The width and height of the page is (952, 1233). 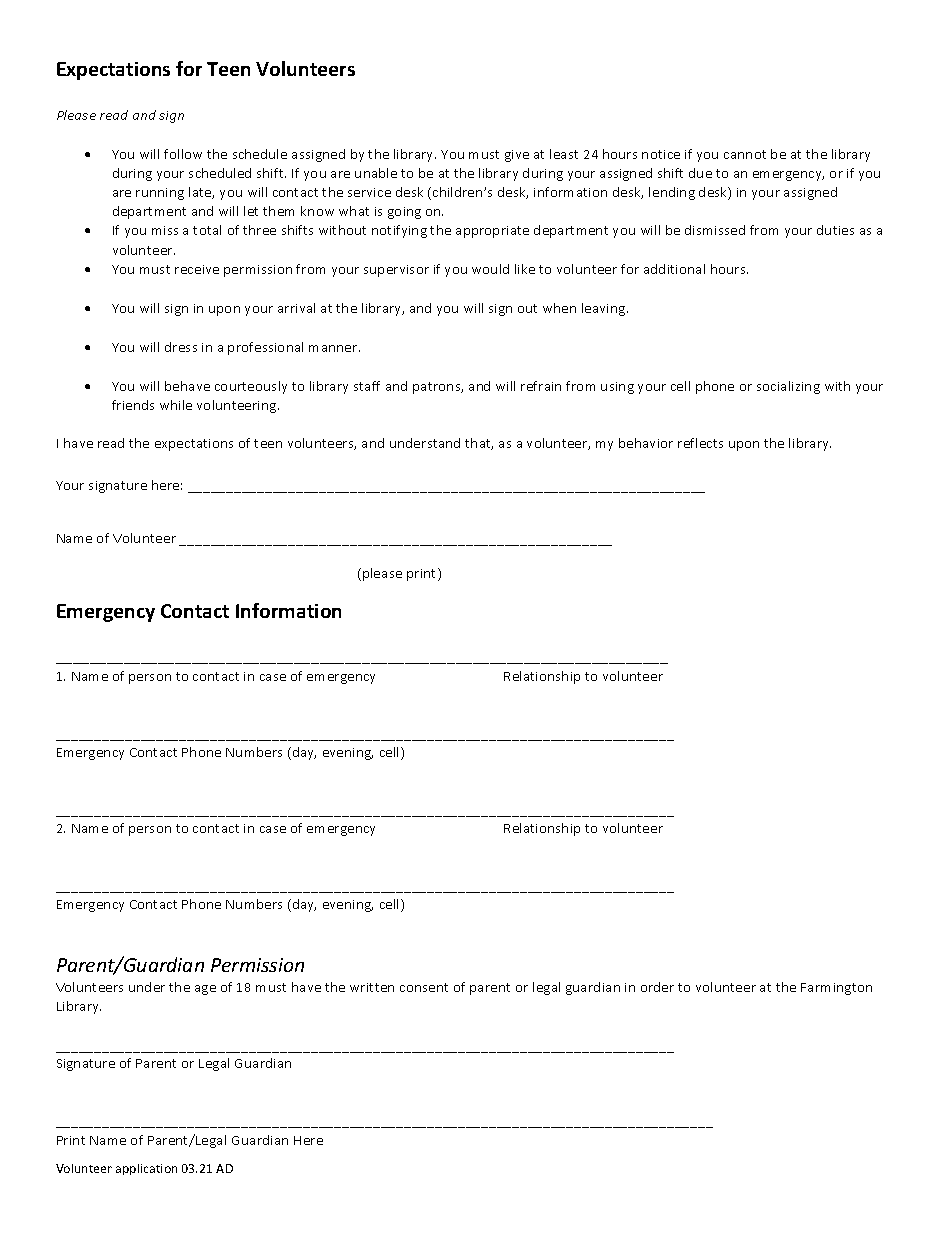 I want to click on consent, so click(x=424, y=987).
